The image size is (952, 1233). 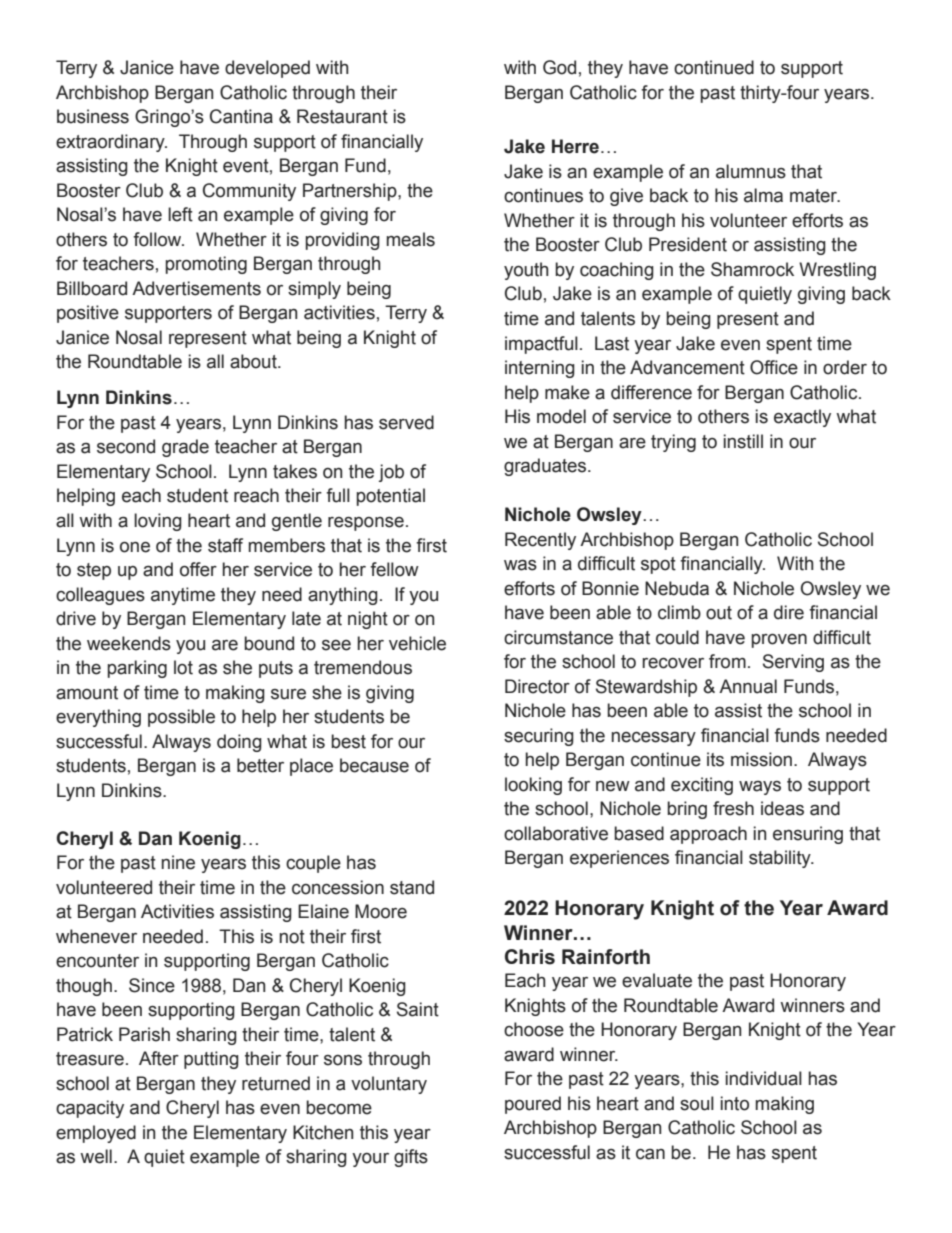 I want to click on gifts, so click(x=411, y=1158).
